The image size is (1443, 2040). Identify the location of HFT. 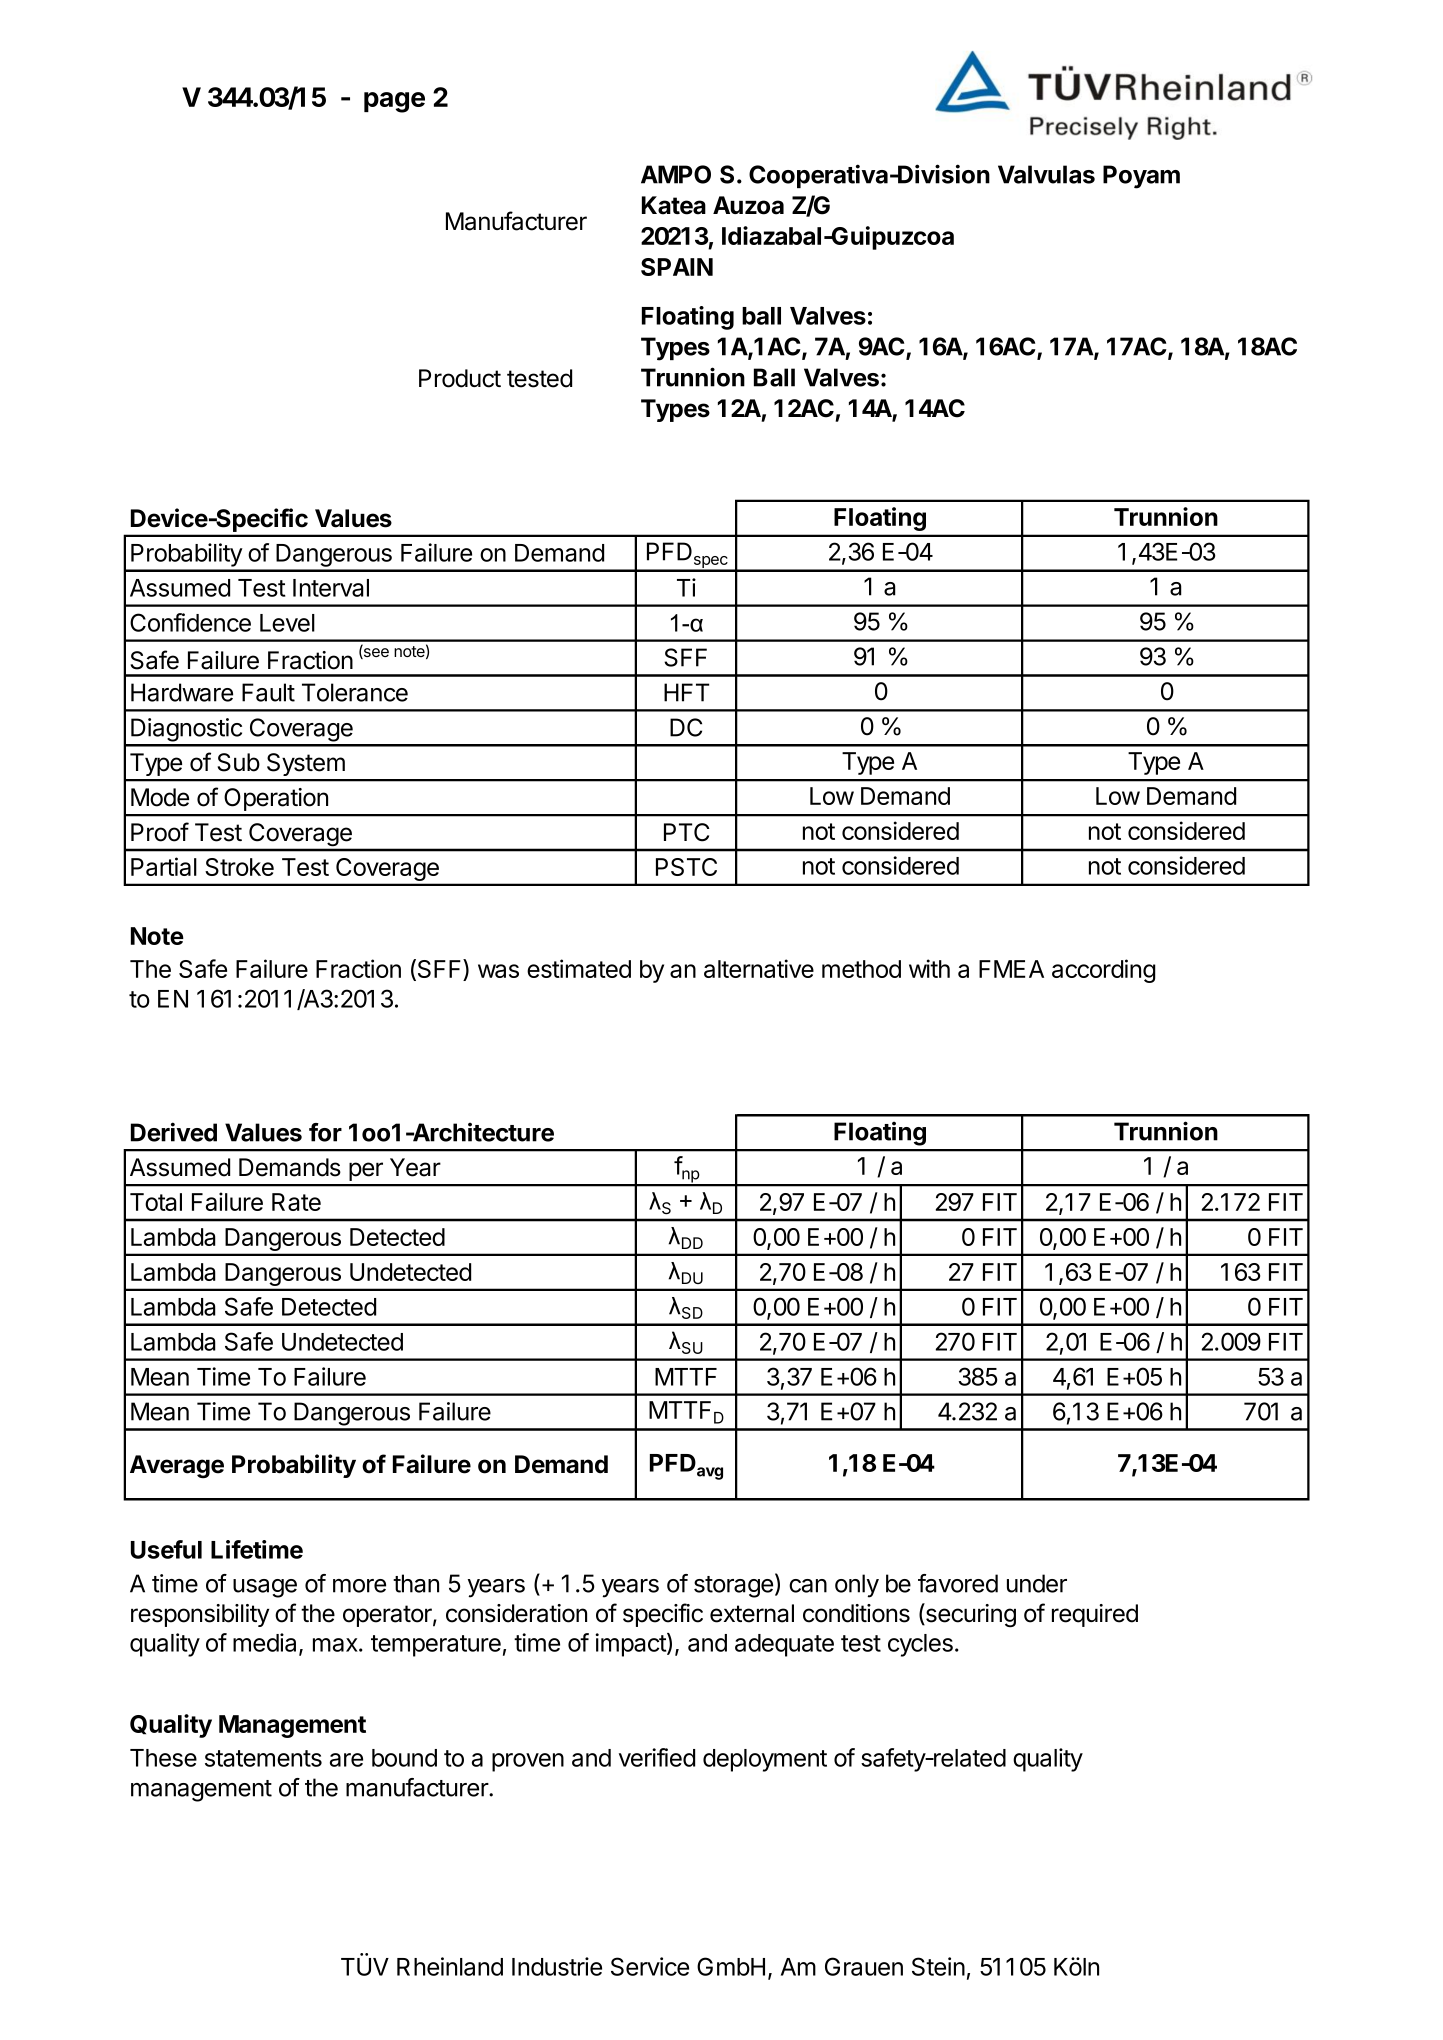
(686, 692).
